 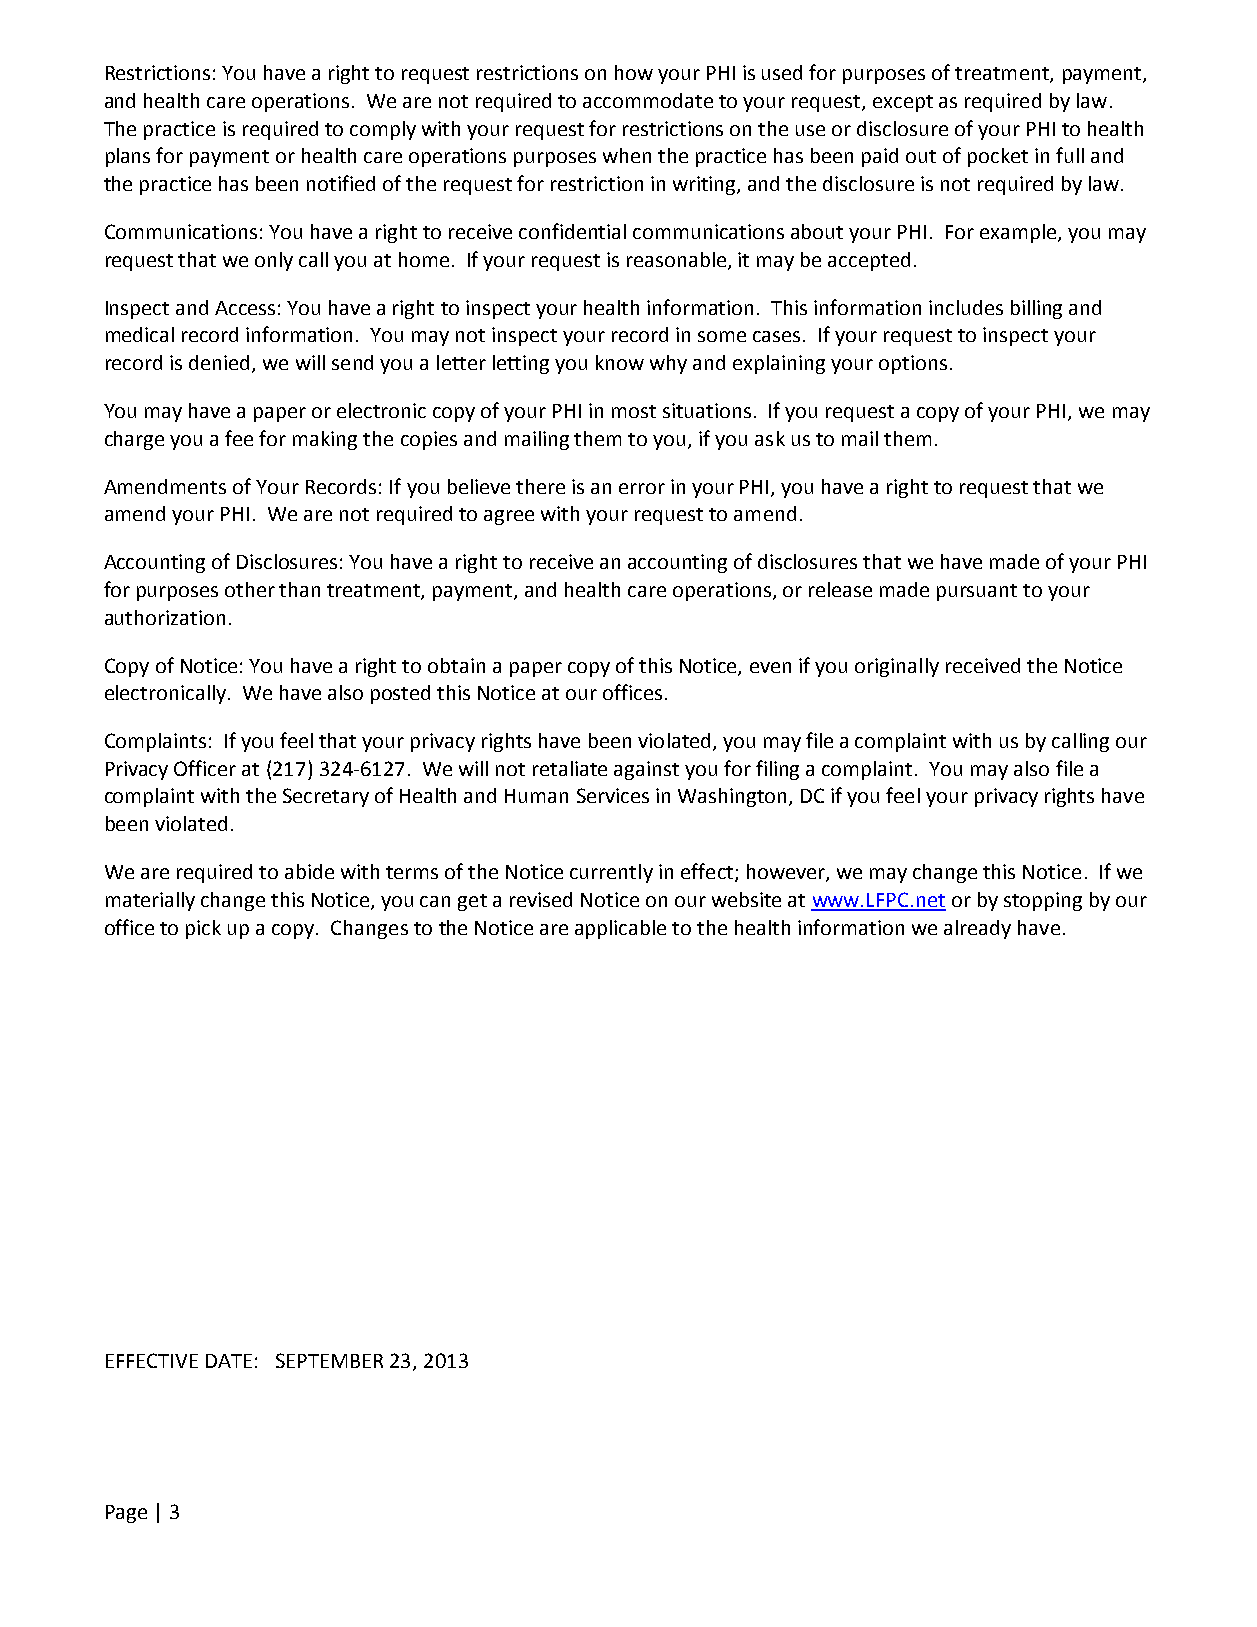 I want to click on except, so click(x=903, y=103).
